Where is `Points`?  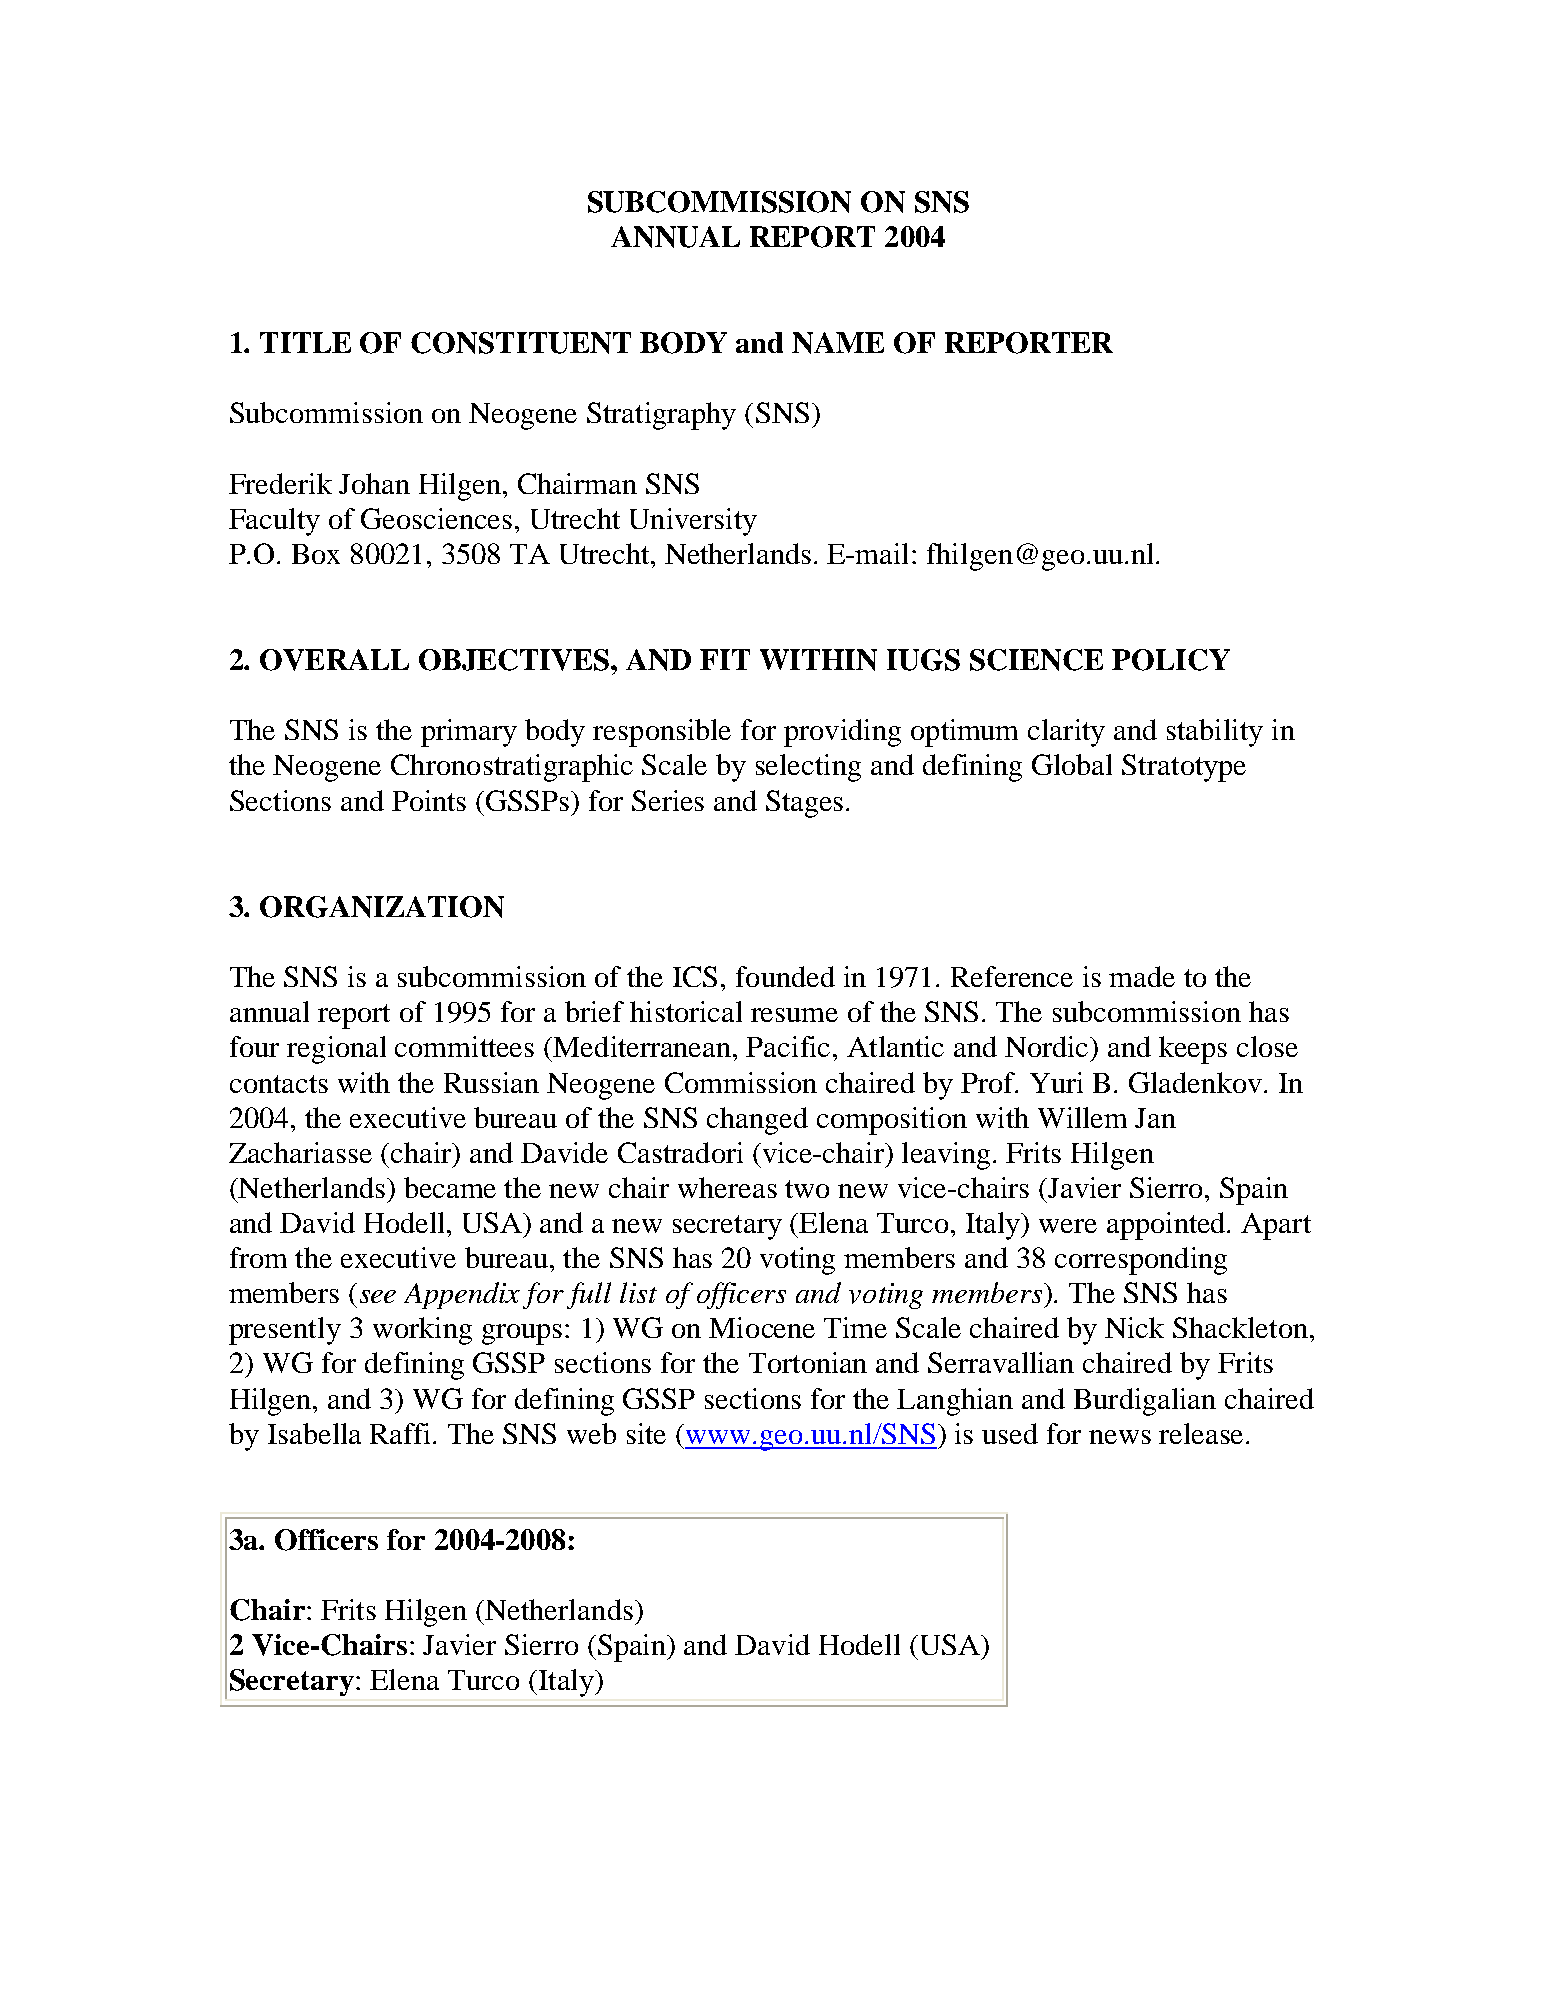 Points is located at coordinates (429, 800).
